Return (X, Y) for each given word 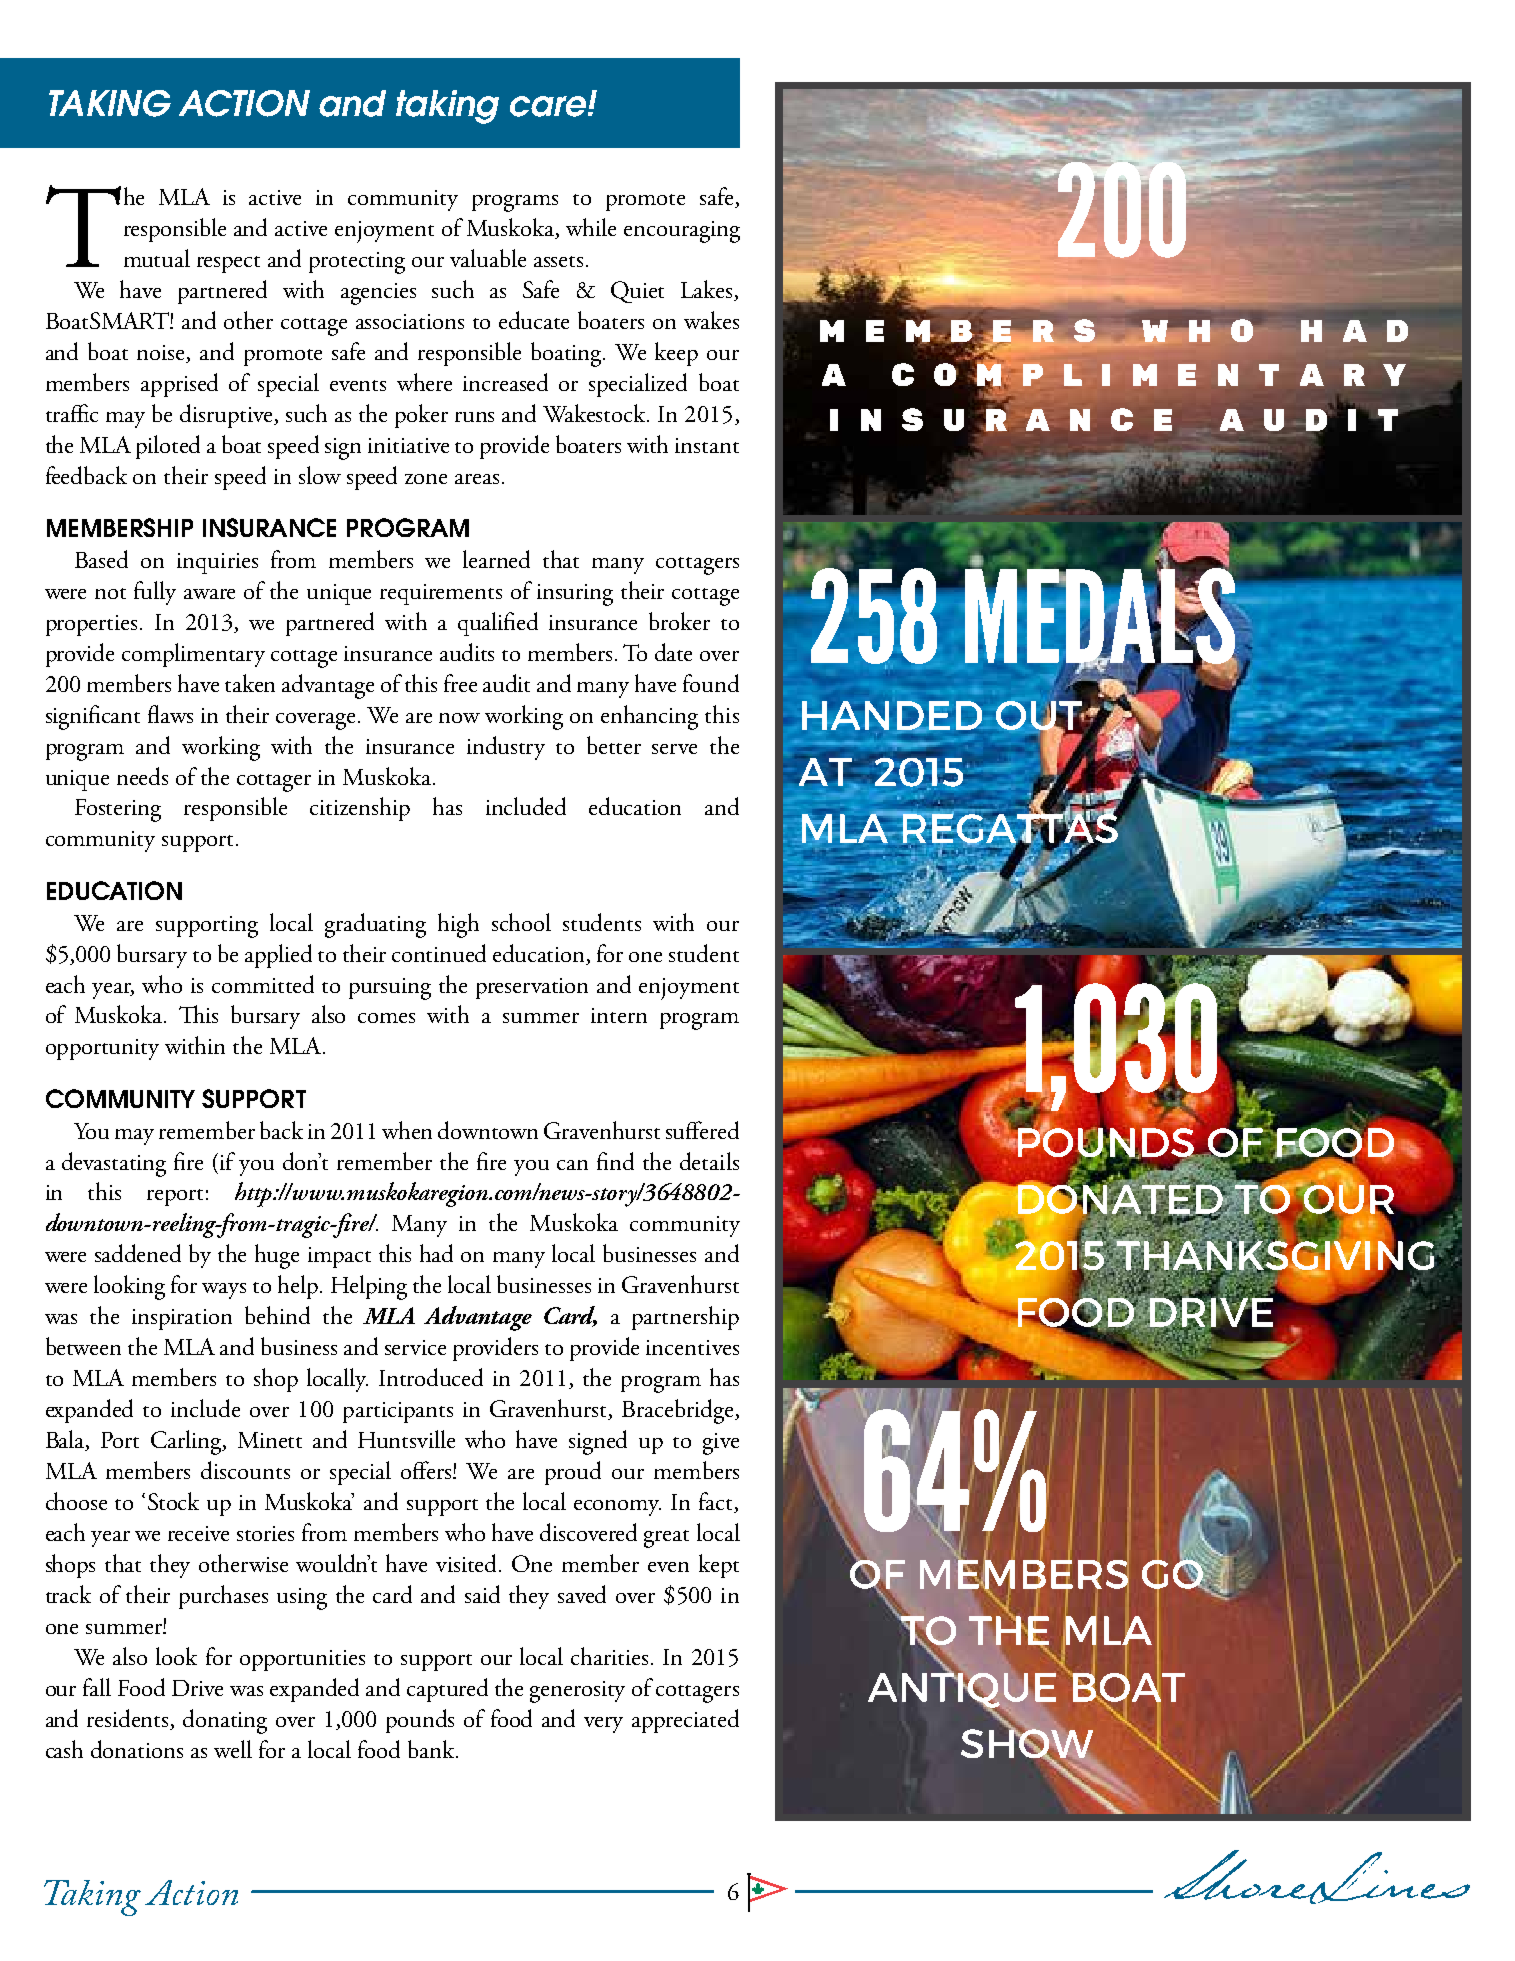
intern (619, 1015)
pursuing (390, 989)
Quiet (637, 292)
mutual (157, 258)
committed (263, 984)
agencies (378, 294)
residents (129, 1719)
